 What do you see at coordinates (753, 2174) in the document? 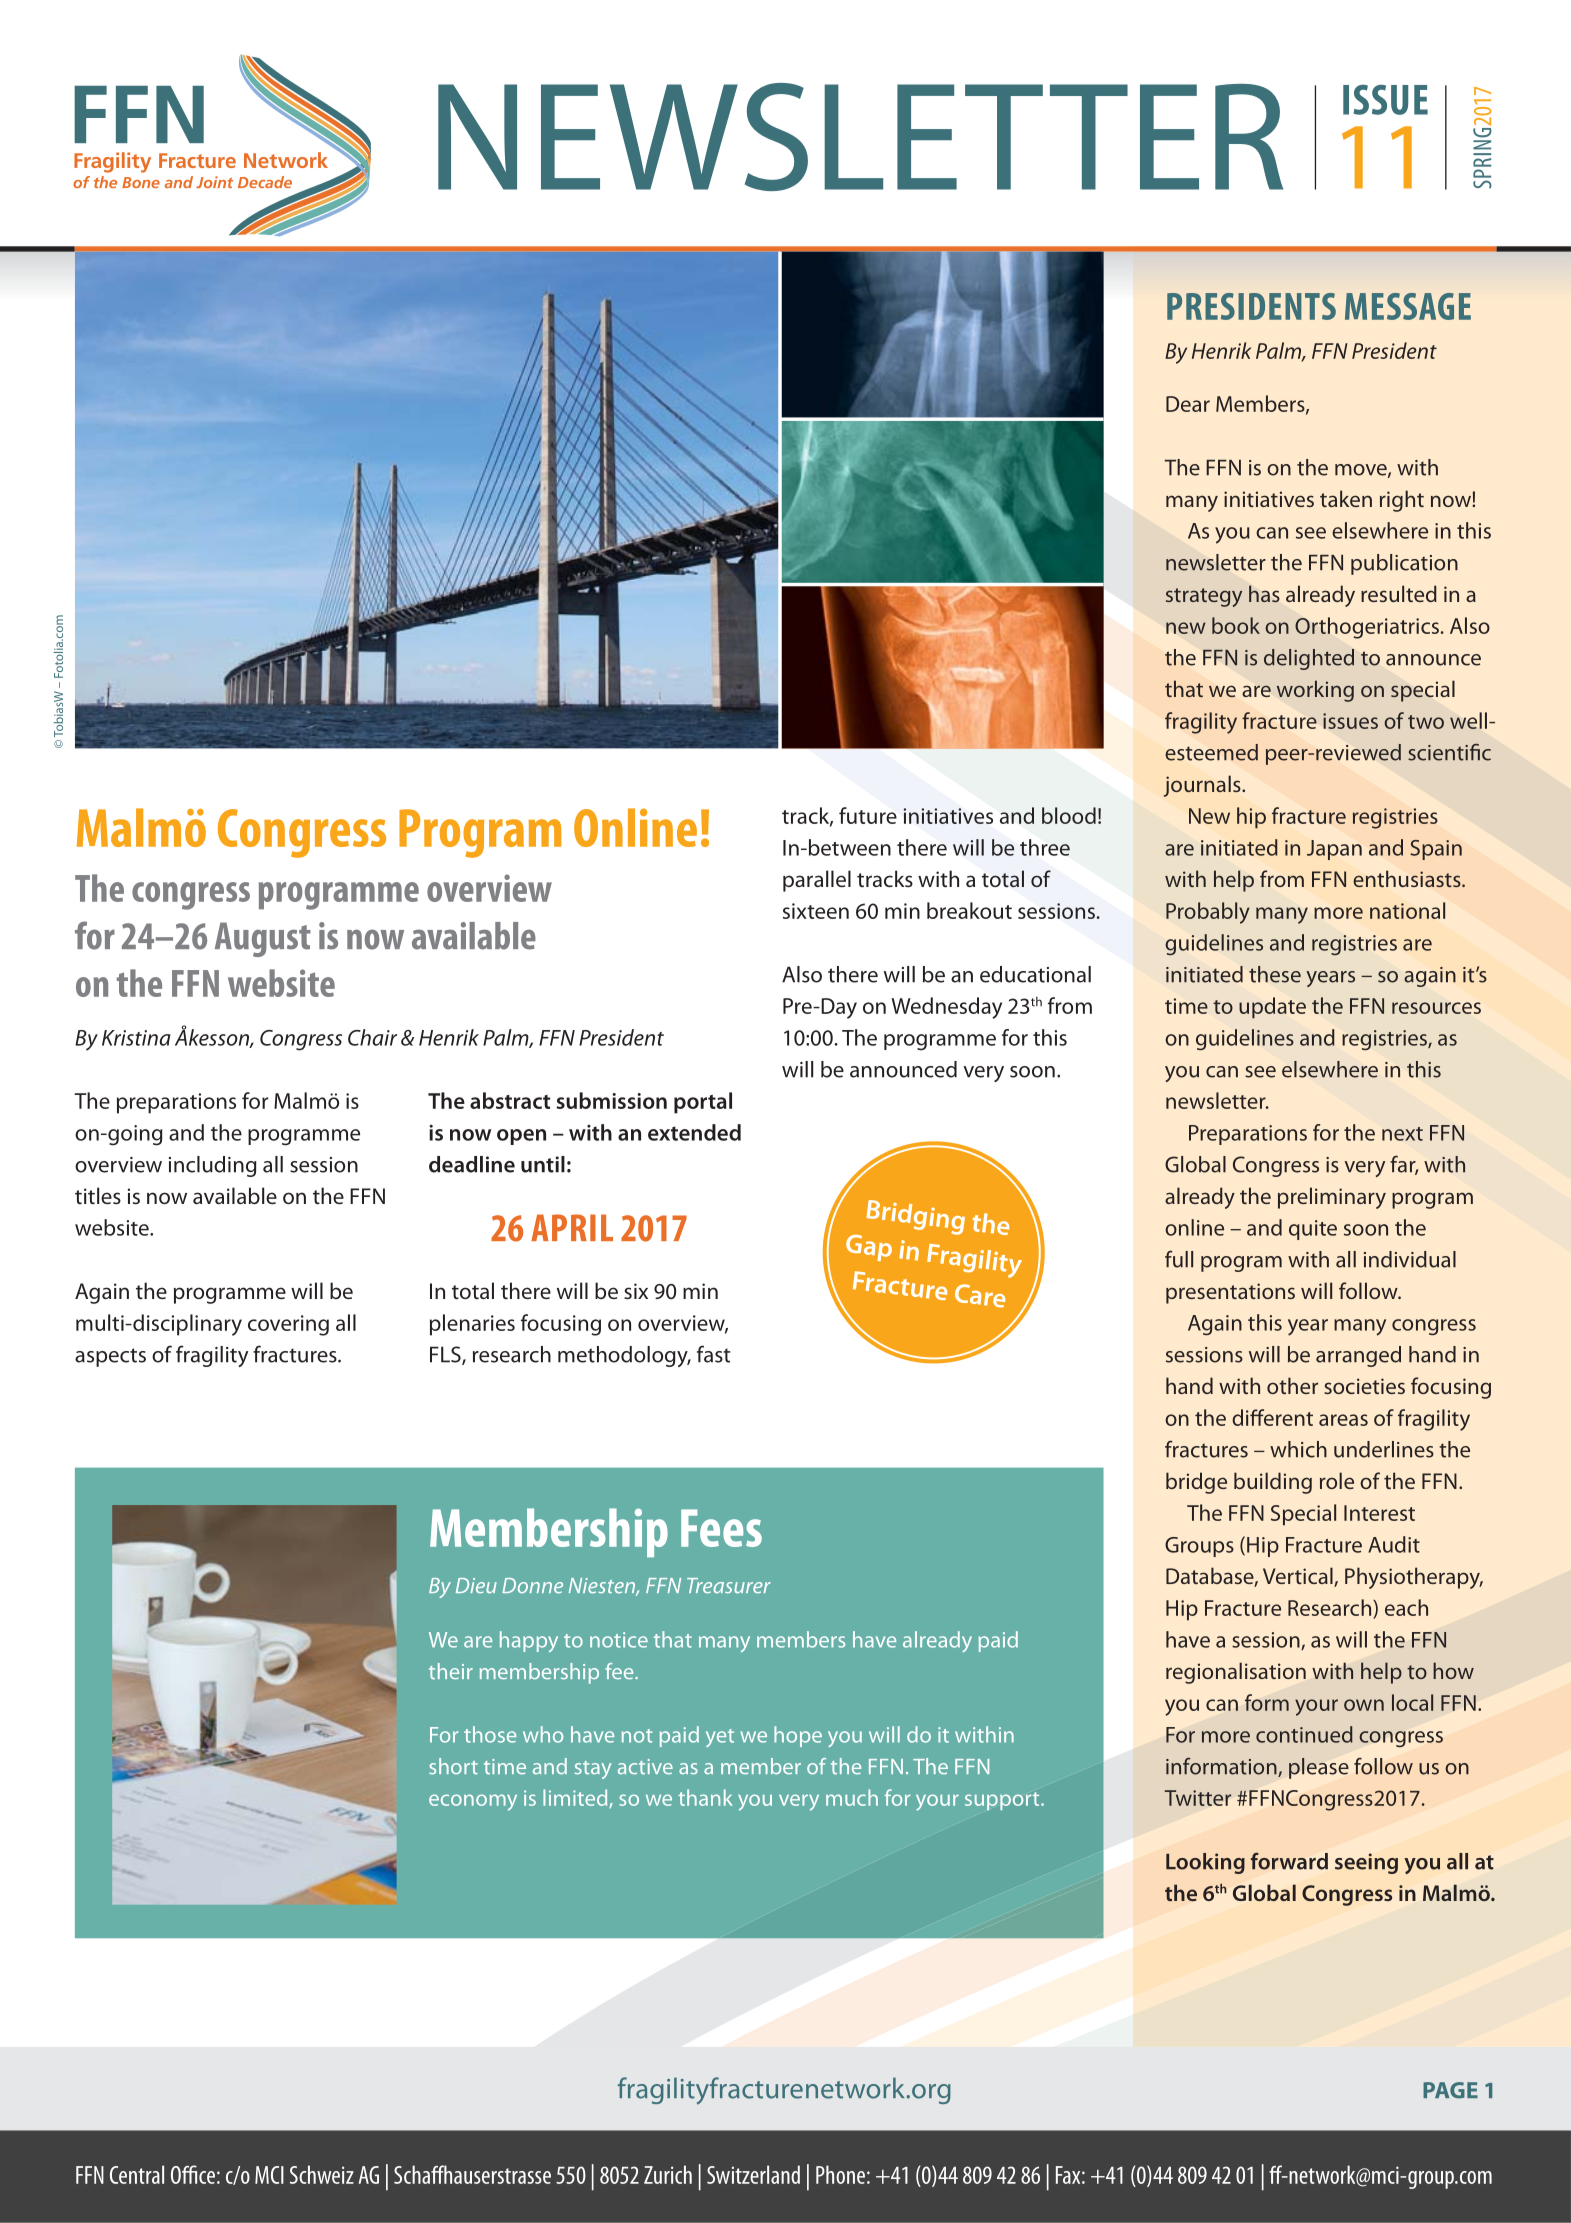
I see `Switzerland` at bounding box center [753, 2174].
